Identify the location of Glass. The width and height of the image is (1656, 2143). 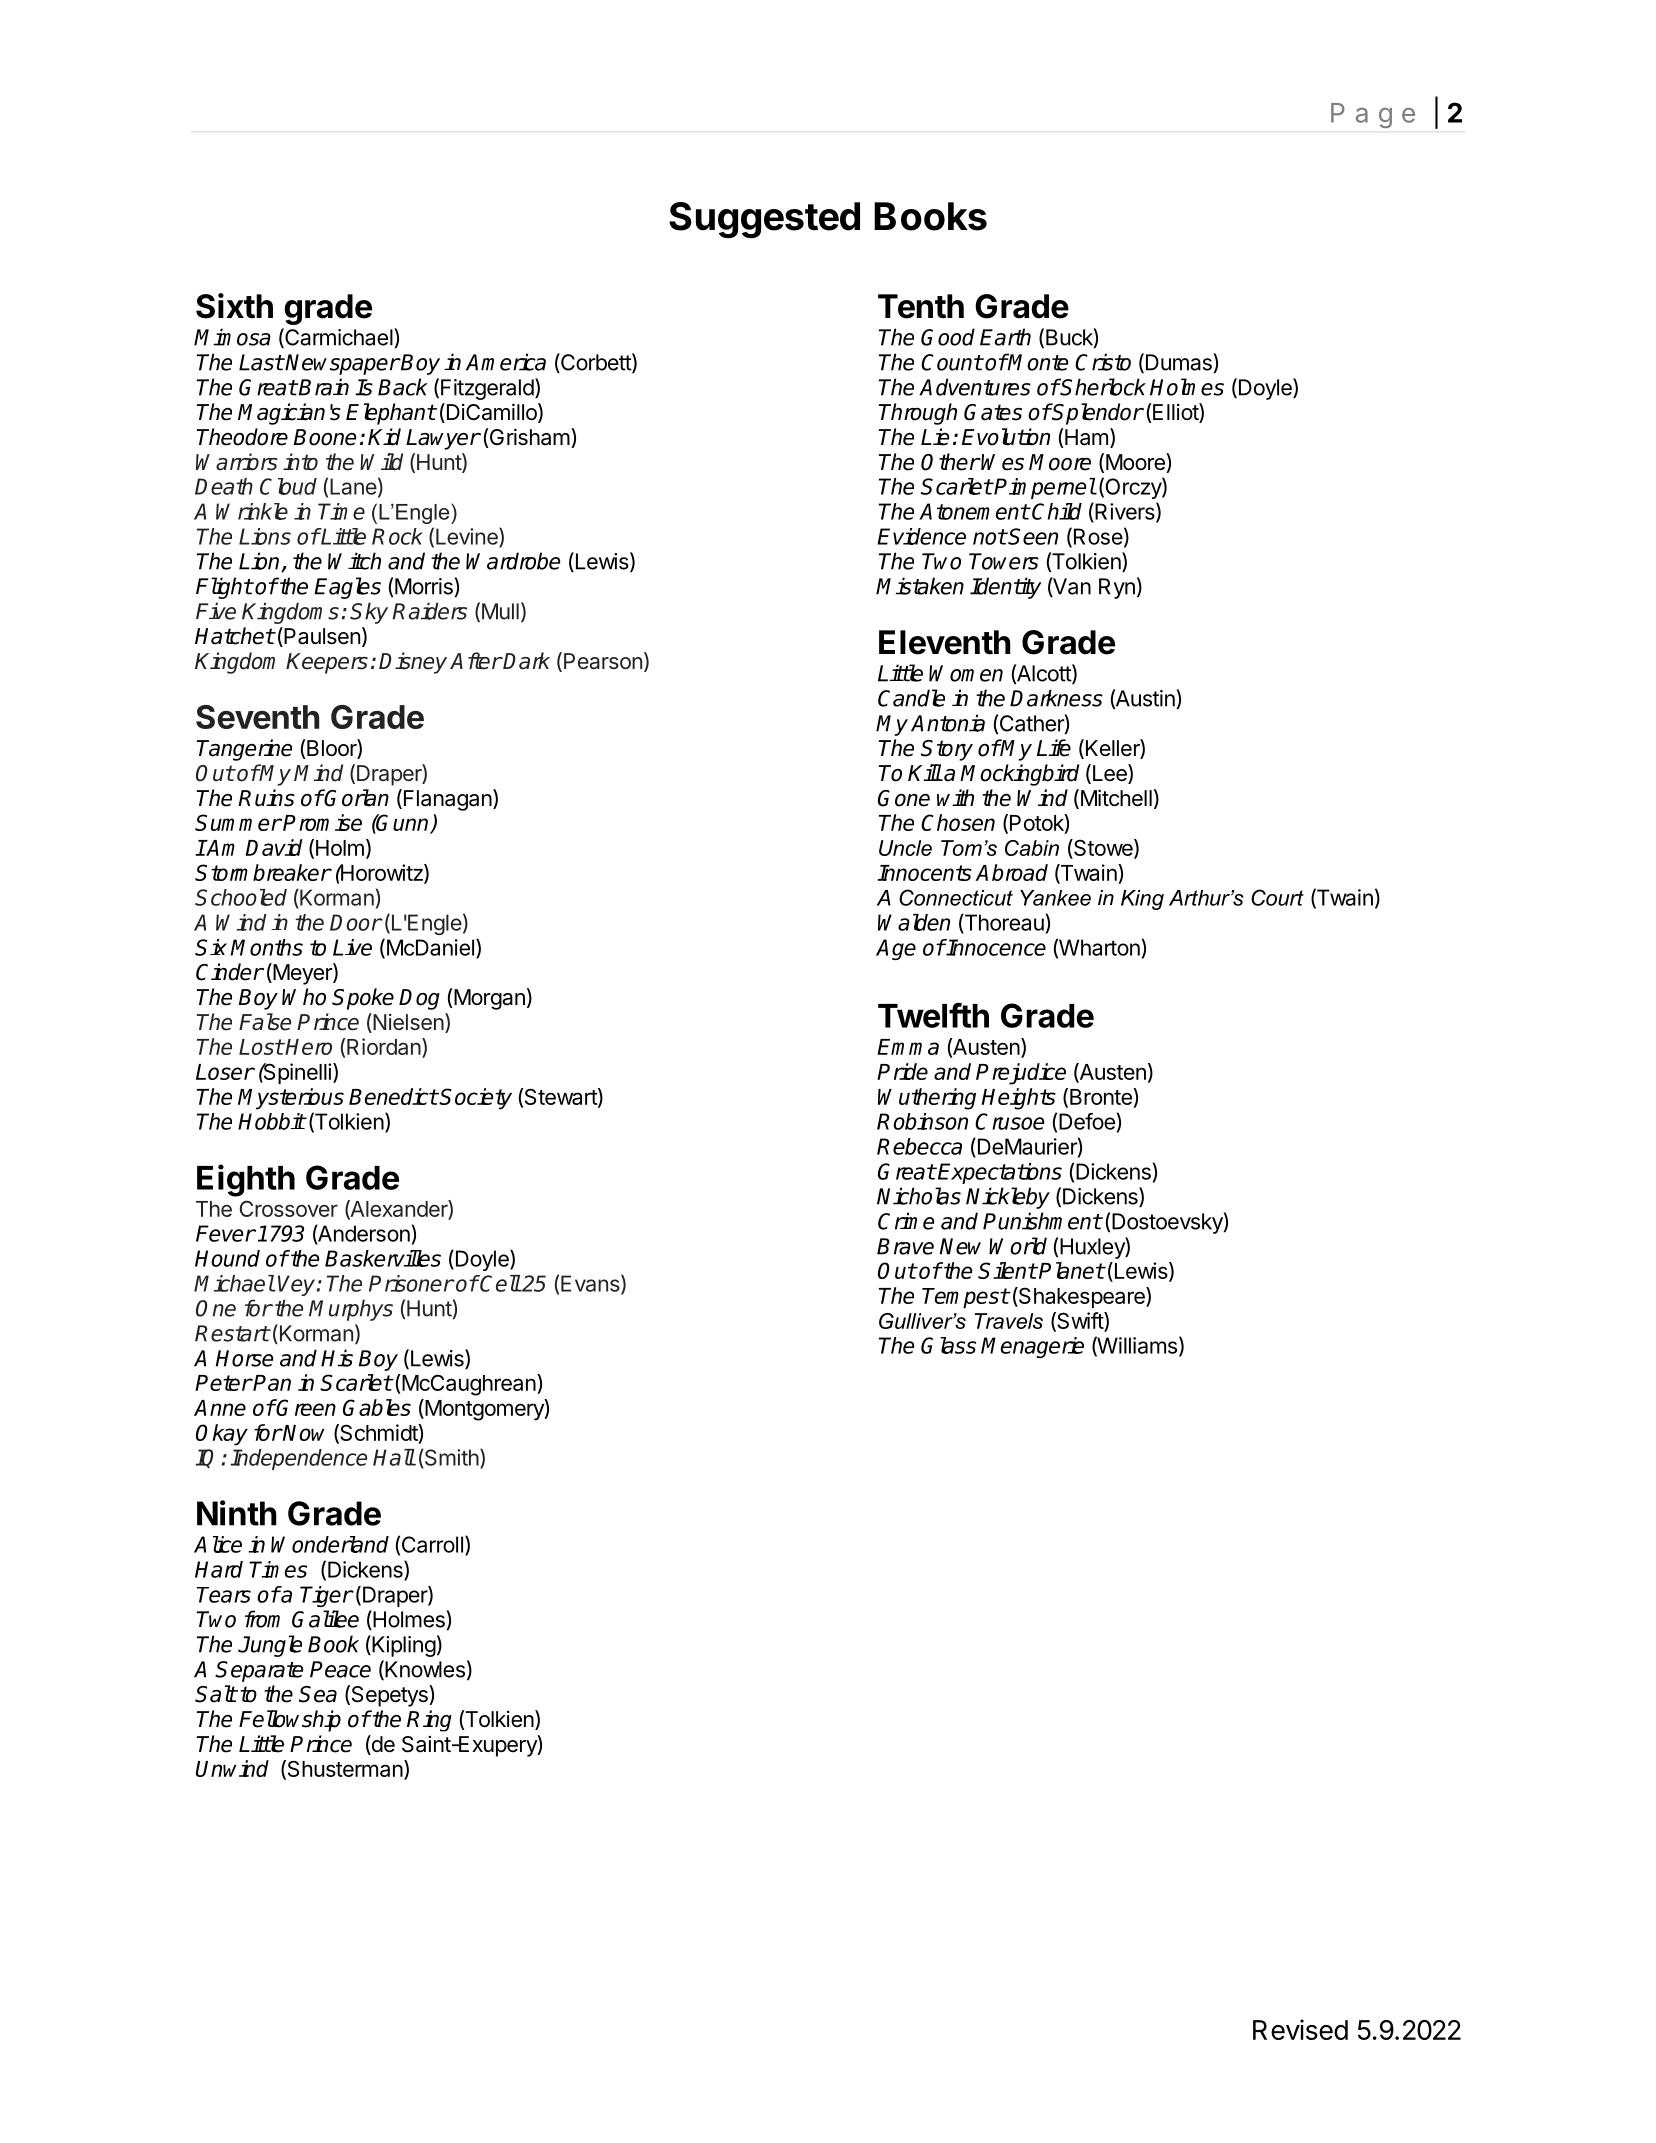
(948, 1345).
